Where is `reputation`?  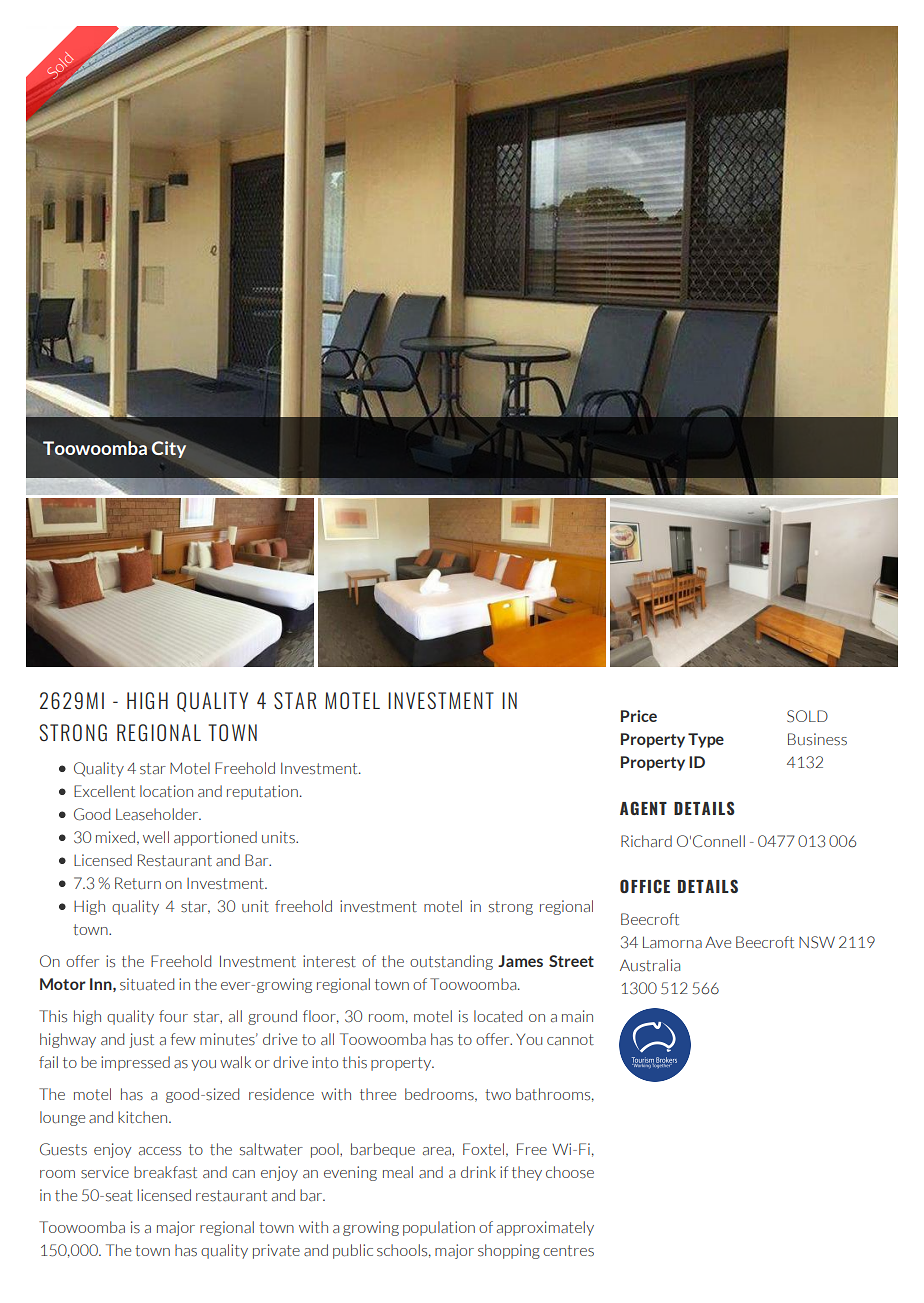 reputation is located at coordinates (262, 792).
